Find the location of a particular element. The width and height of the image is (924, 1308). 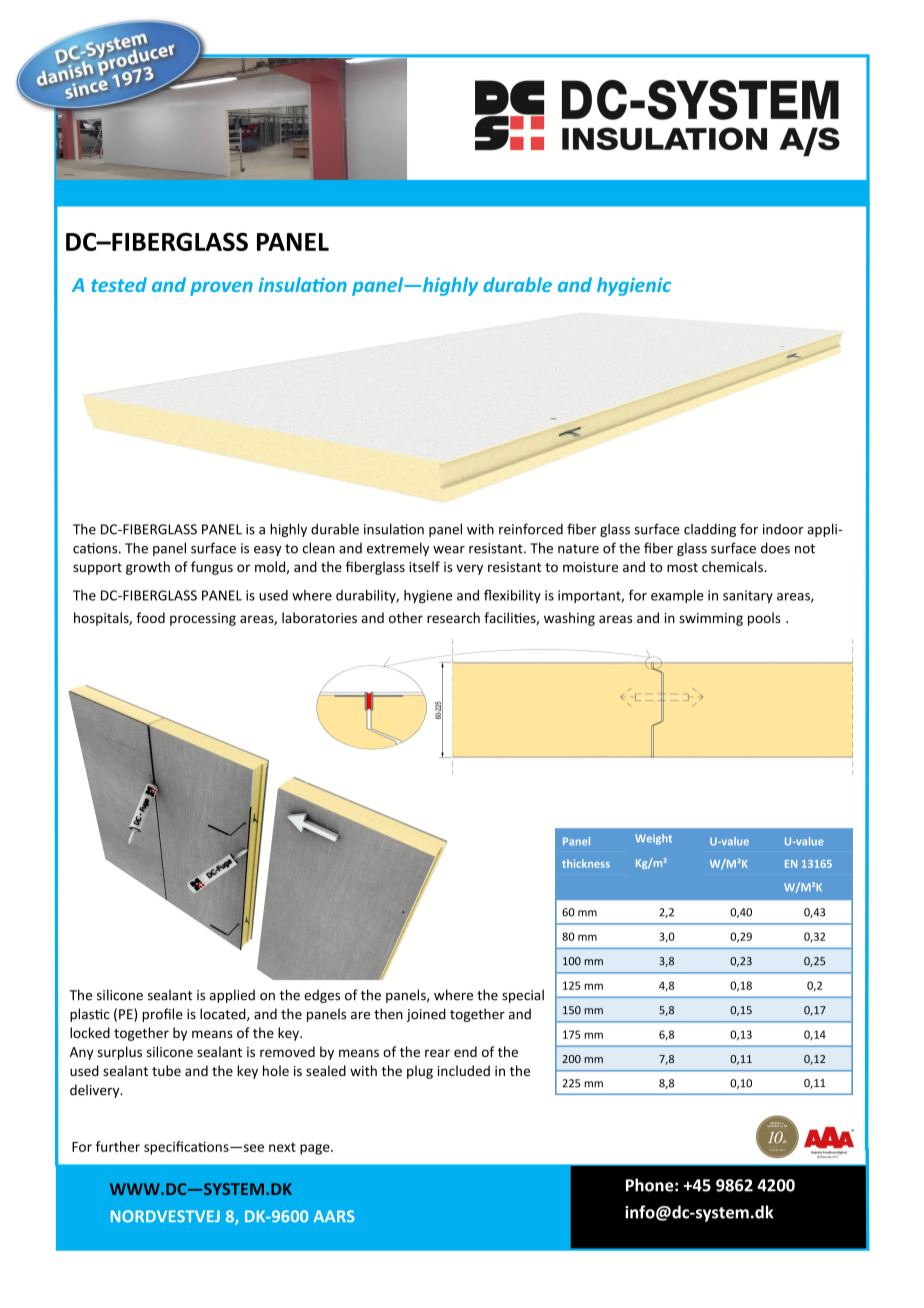

further is located at coordinates (118, 1146).
